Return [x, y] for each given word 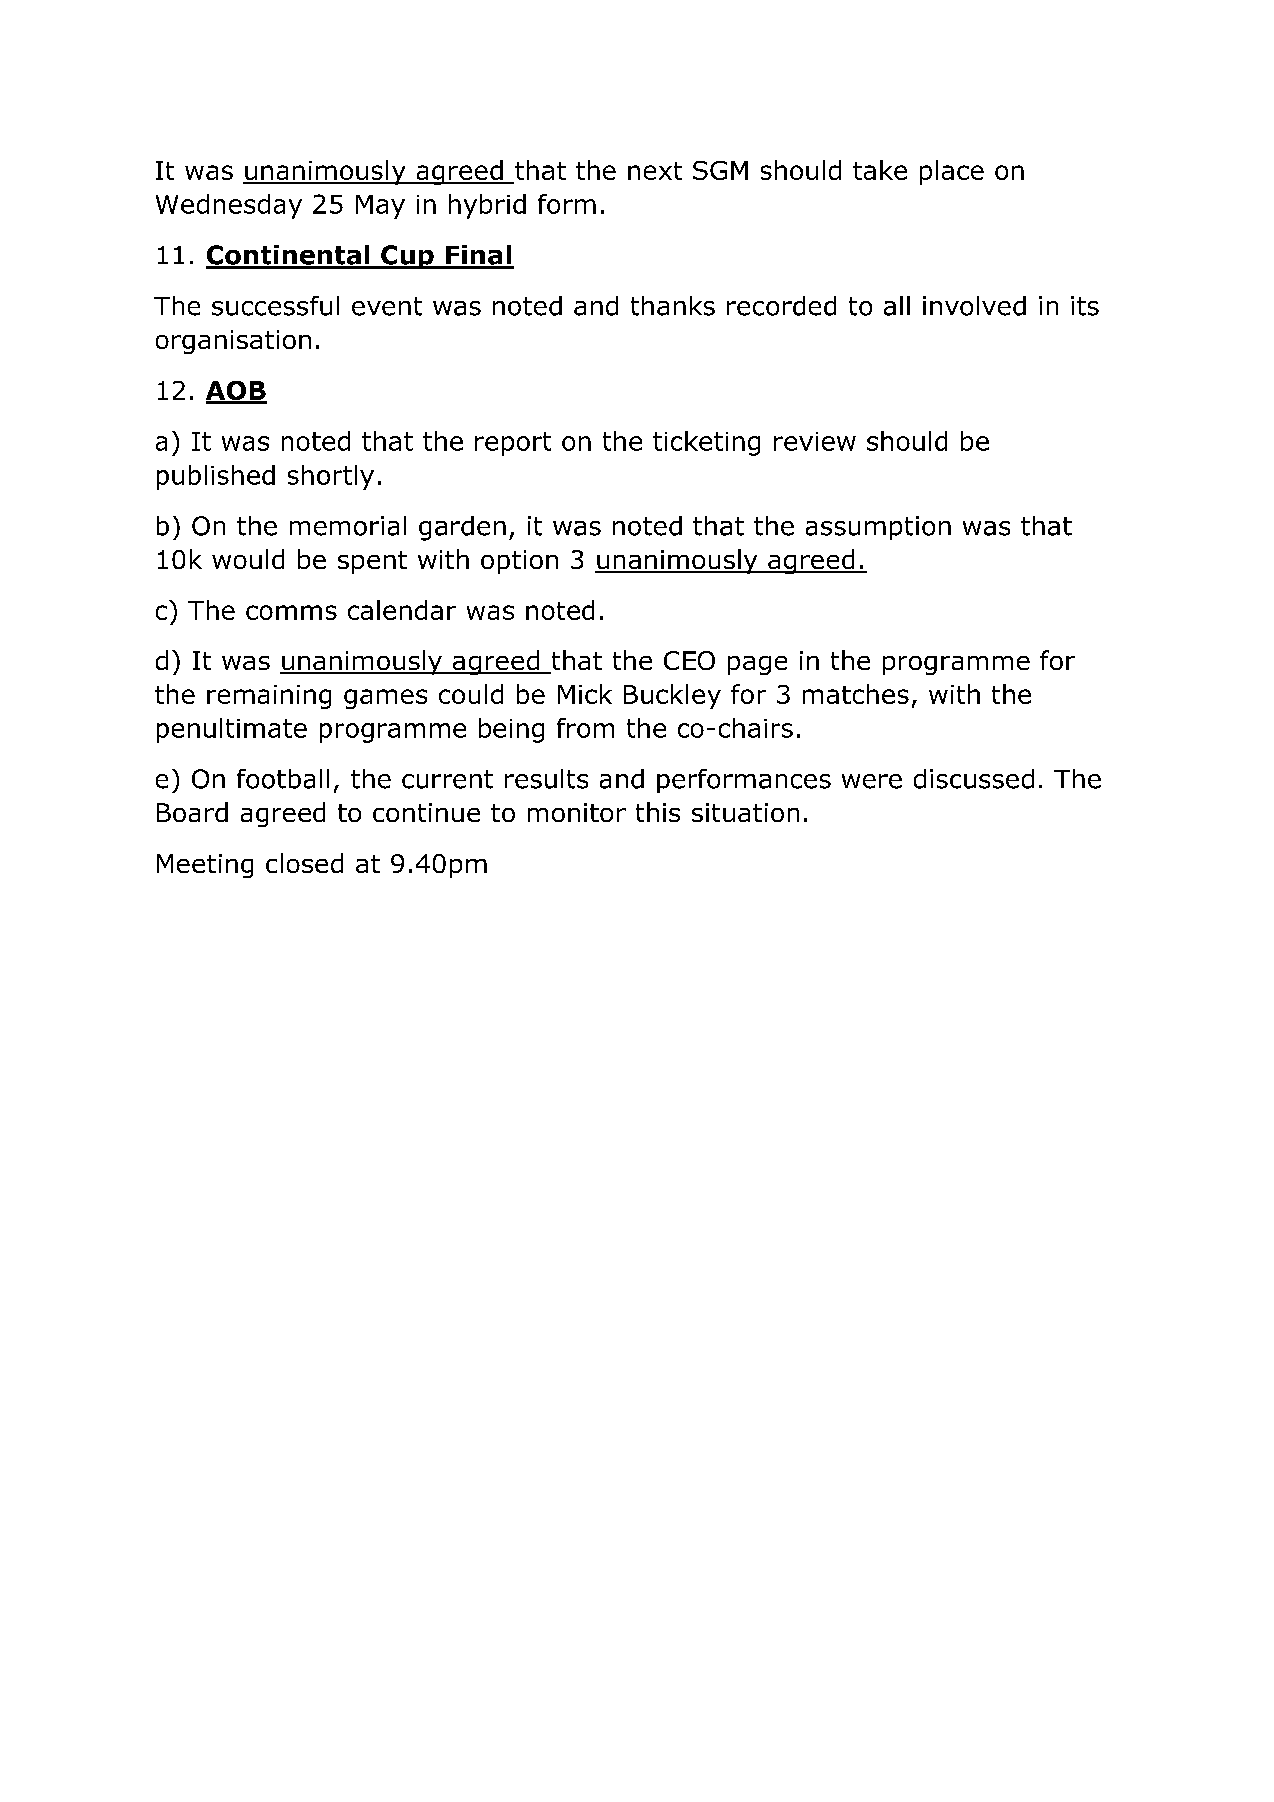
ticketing [706, 443]
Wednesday [229, 206]
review [815, 441]
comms [291, 612]
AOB [236, 392]
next [655, 171]
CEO [689, 660]
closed [304, 863]
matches [856, 694]
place [952, 172]
